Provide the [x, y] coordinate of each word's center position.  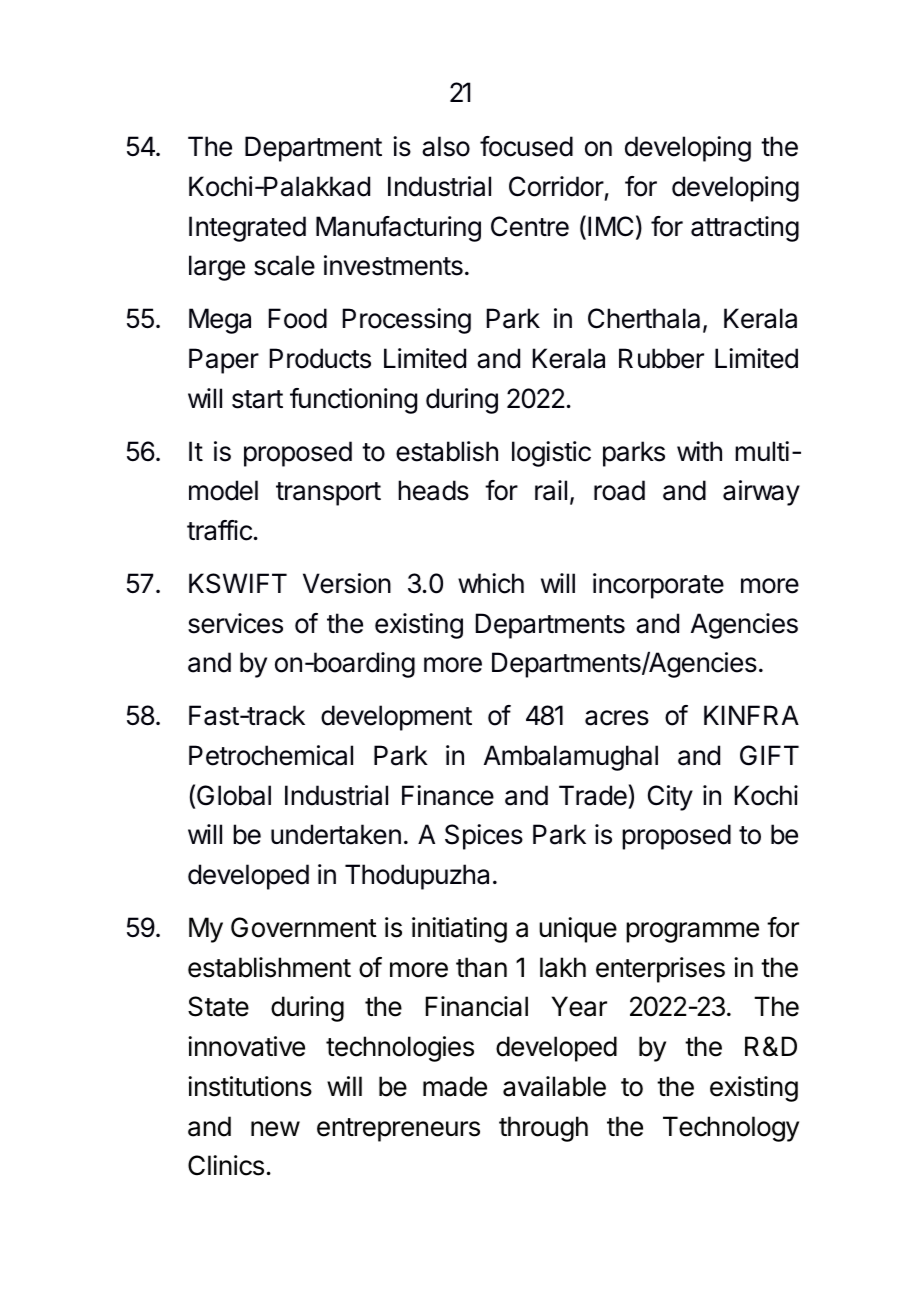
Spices [484, 837]
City [670, 798]
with [699, 451]
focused [526, 146]
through [543, 1129]
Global [234, 795]
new [275, 1129]
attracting [745, 229]
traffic [219, 530]
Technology [731, 1129]
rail [551, 490]
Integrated [247, 229]
